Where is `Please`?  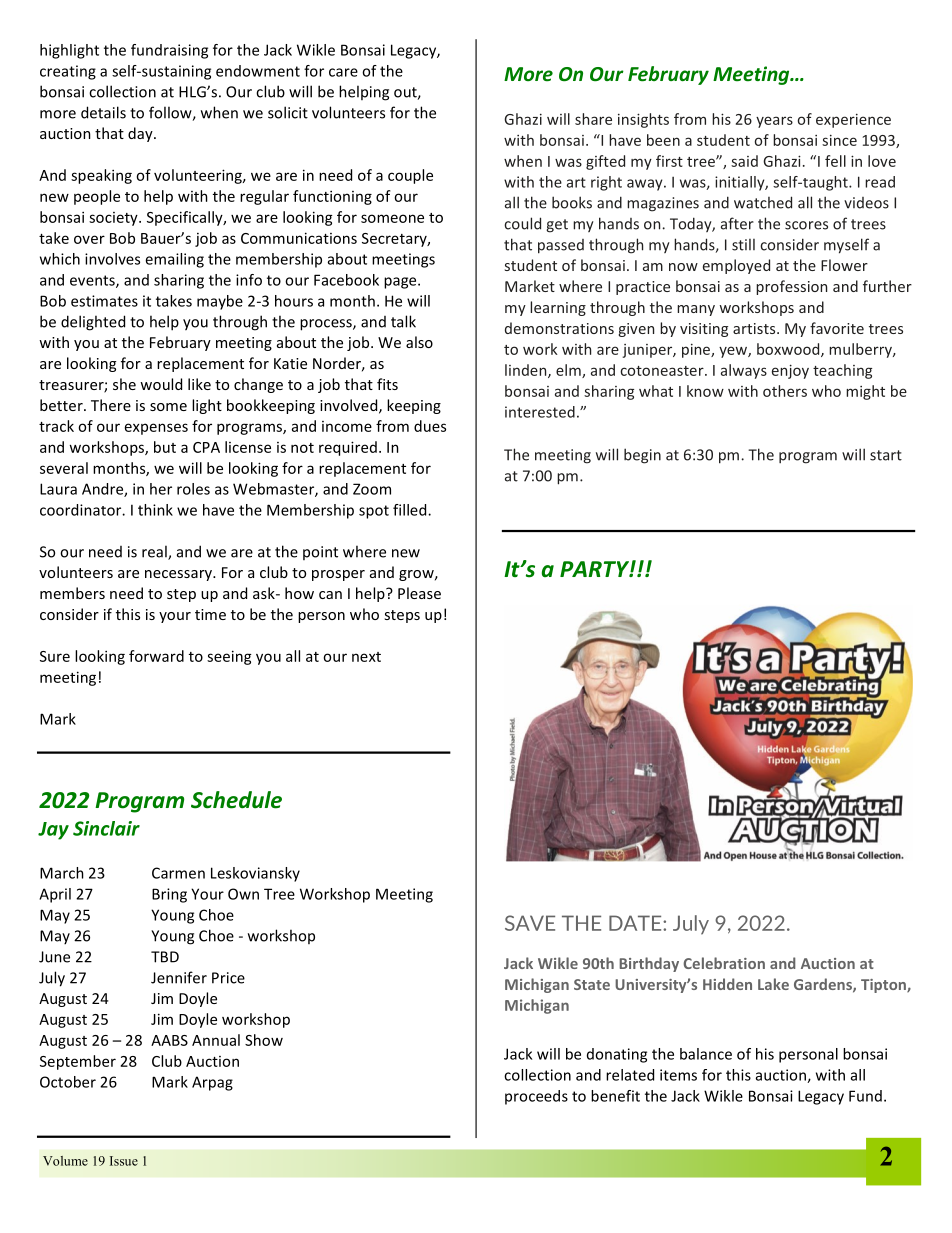
Please is located at coordinates (419, 593).
